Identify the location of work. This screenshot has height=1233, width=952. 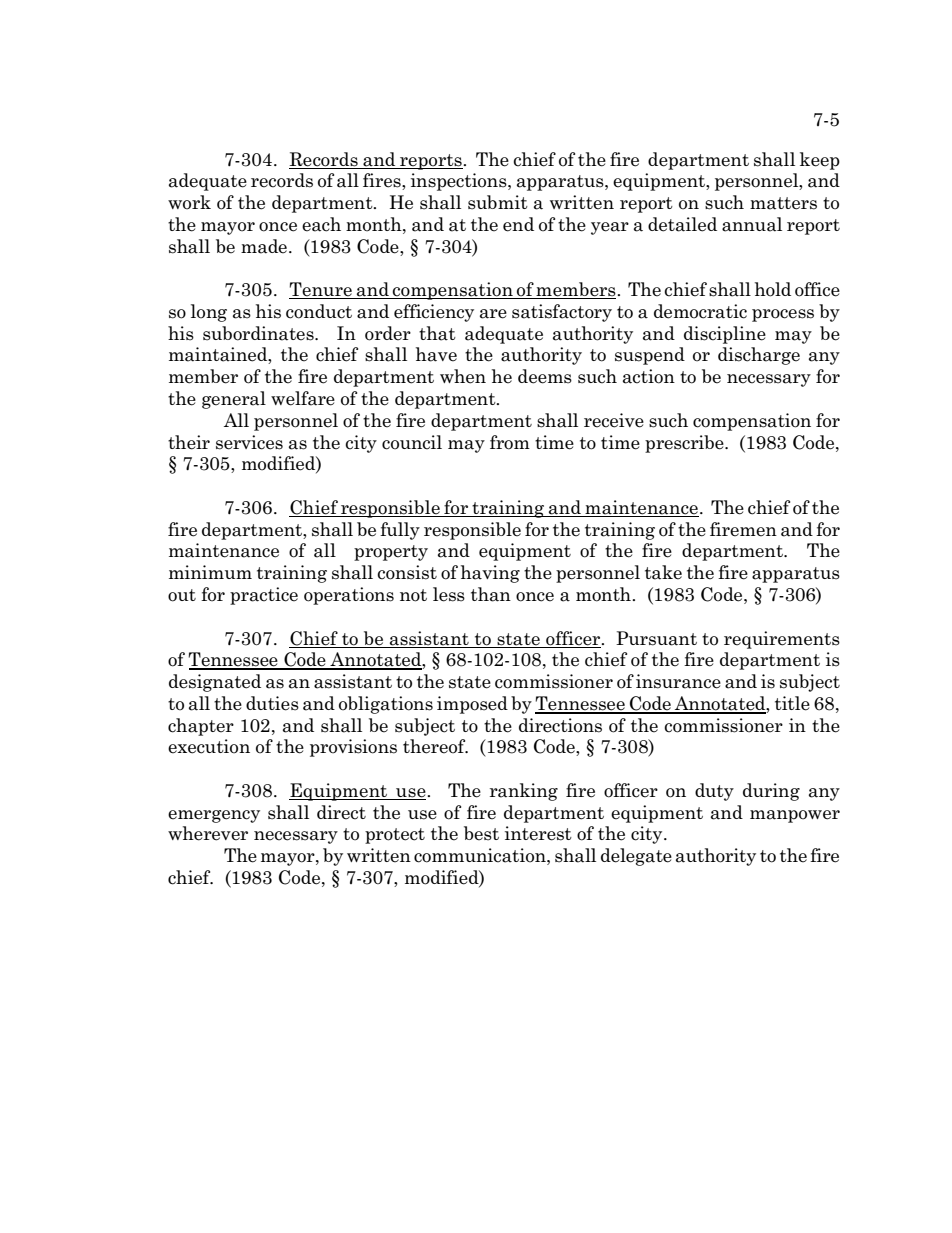
(189, 202).
